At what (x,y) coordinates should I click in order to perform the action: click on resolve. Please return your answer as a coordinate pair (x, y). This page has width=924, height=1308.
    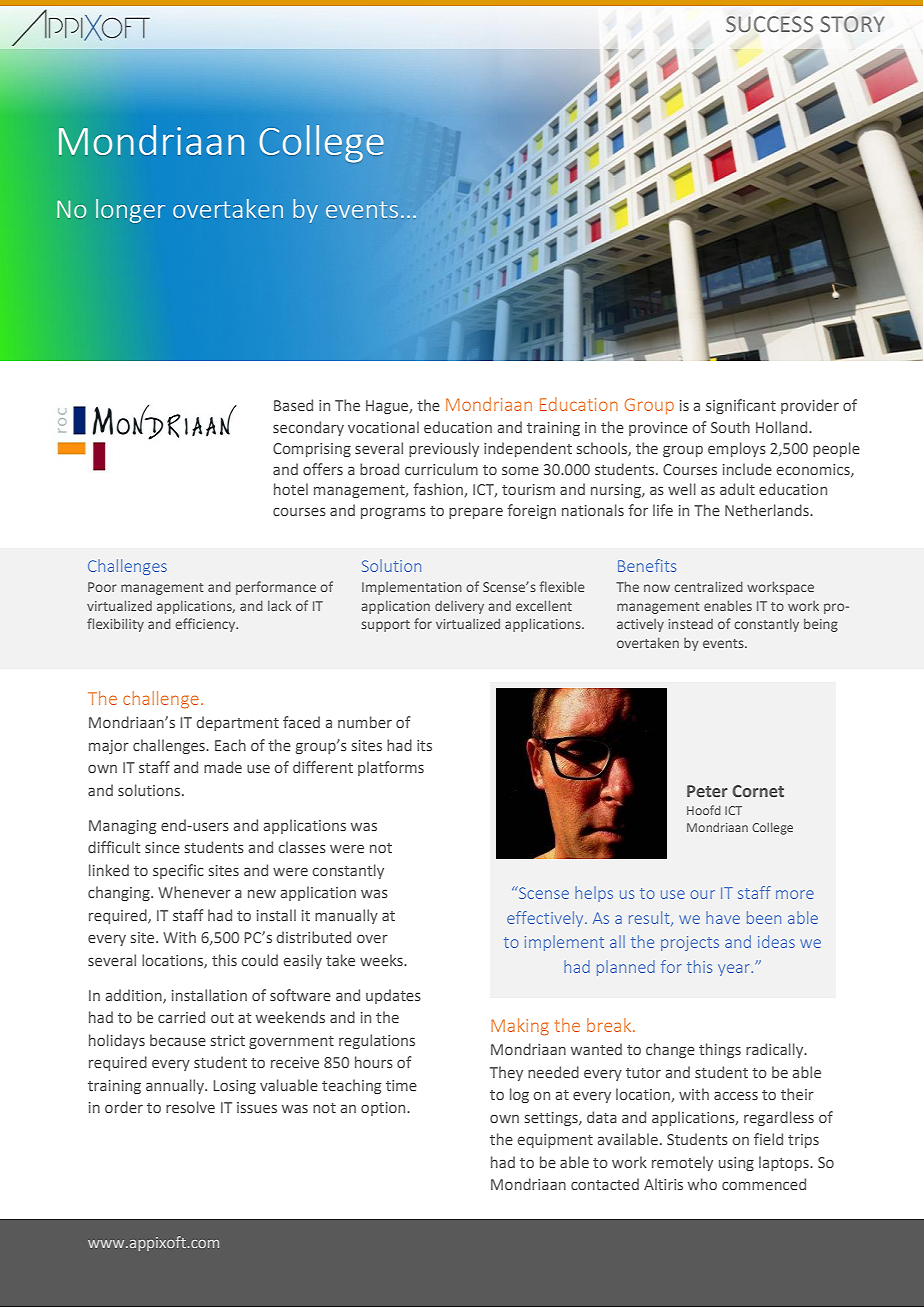
    Looking at the image, I should click on (190, 1107).
